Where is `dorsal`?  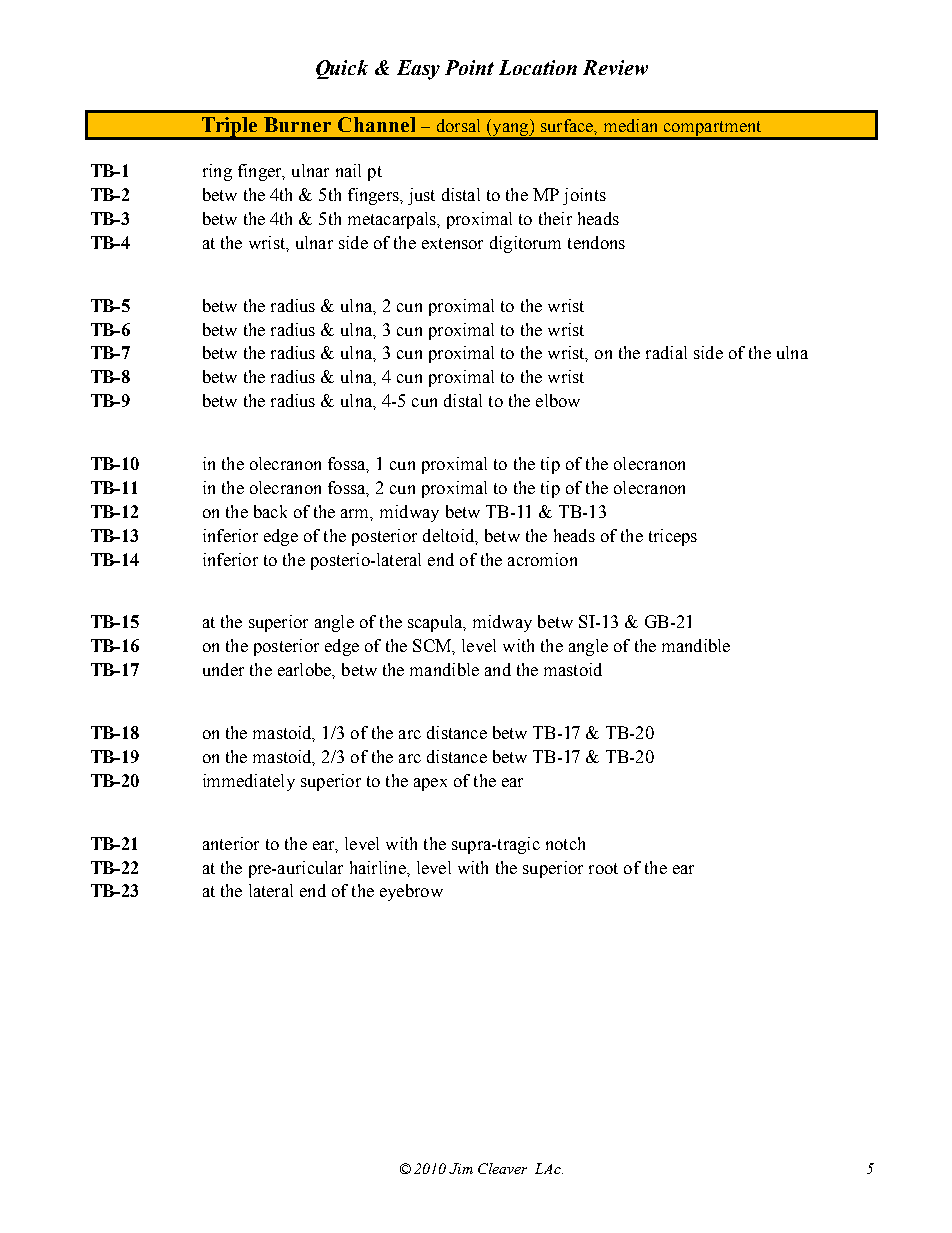 dorsal is located at coordinates (458, 125).
